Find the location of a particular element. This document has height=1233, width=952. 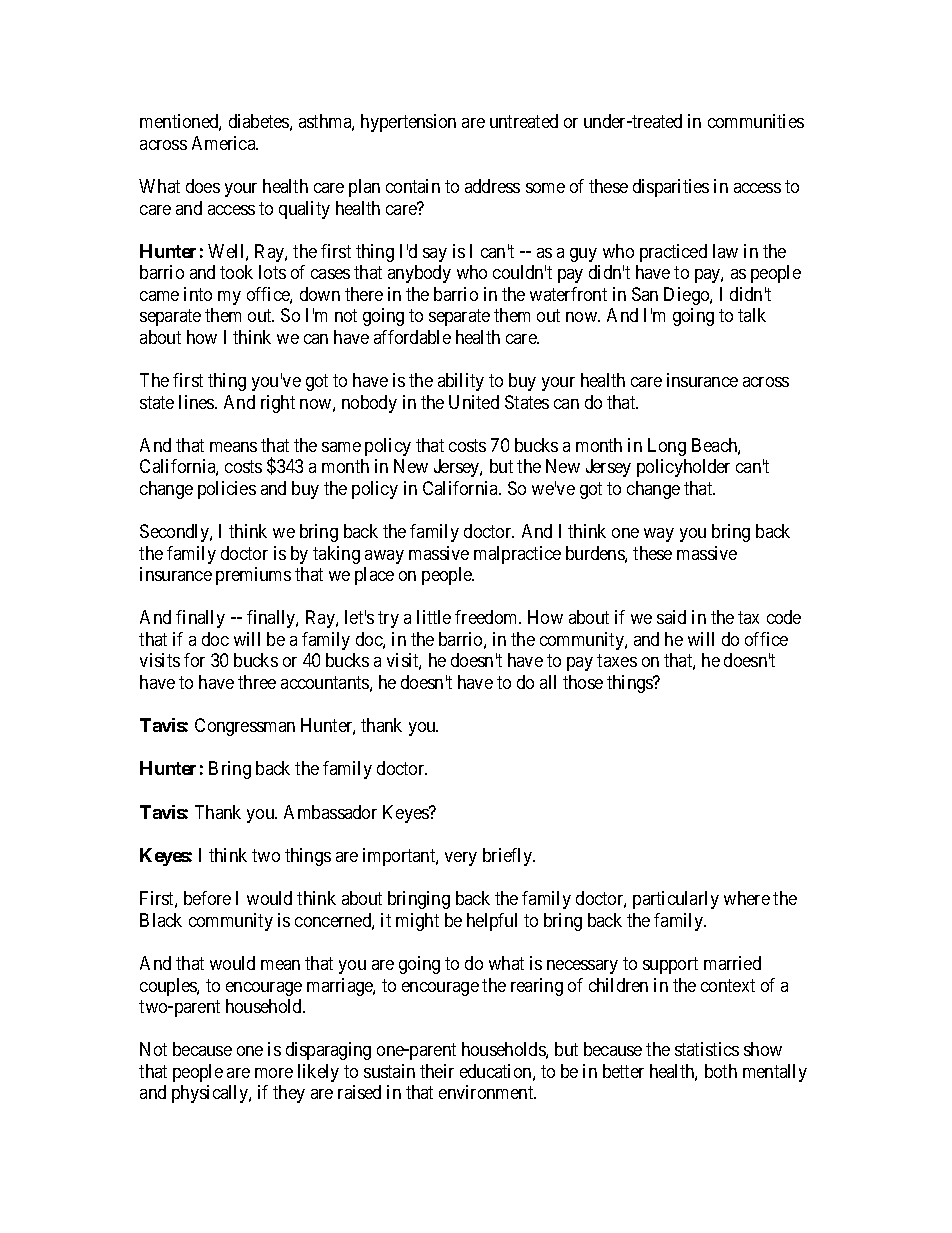

very is located at coordinates (461, 859).
